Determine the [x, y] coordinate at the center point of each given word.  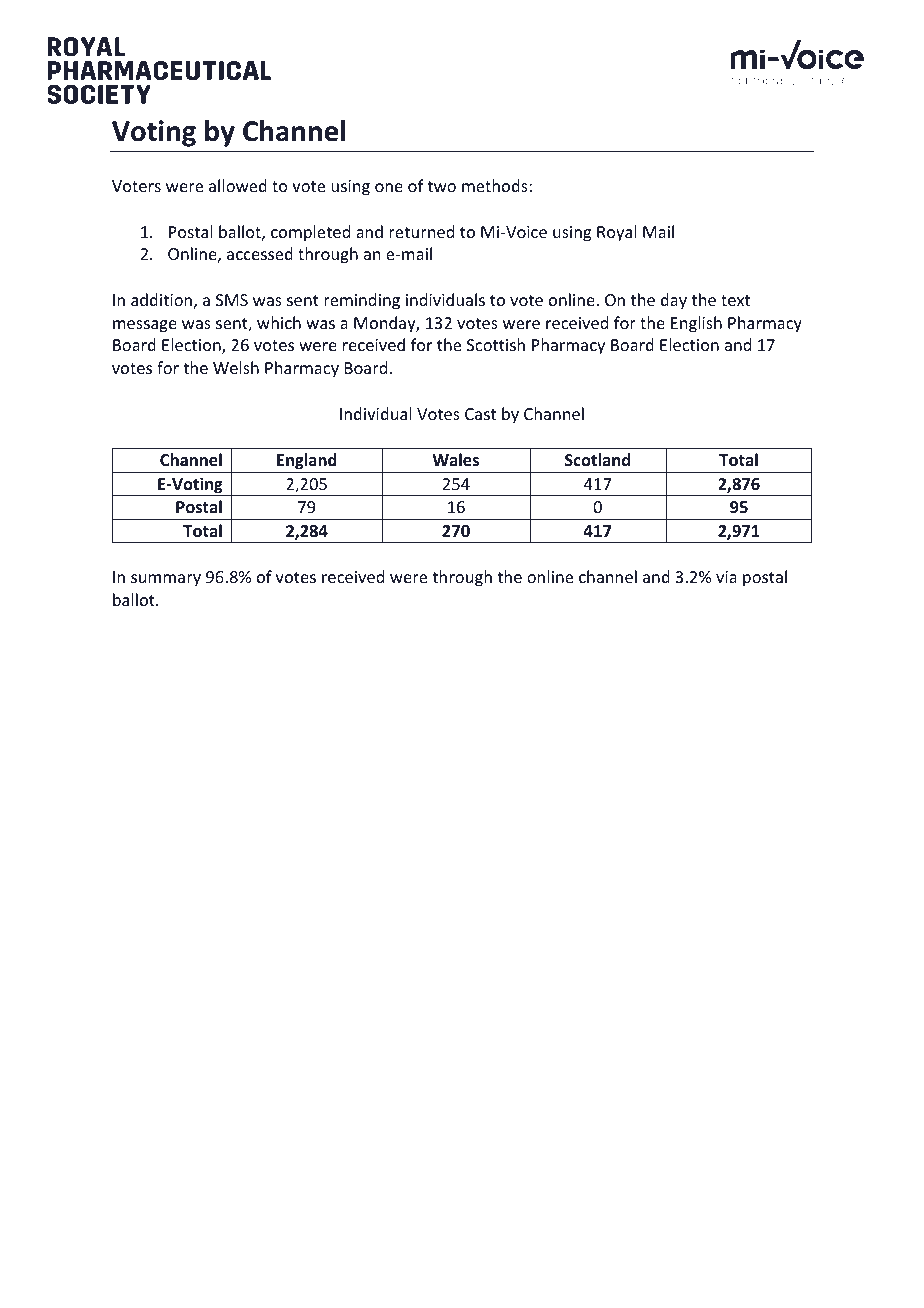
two [441, 186]
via [726, 577]
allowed [238, 185]
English [696, 324]
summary [166, 580]
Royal [617, 233]
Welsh [236, 367]
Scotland [597, 459]
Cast [480, 414]
